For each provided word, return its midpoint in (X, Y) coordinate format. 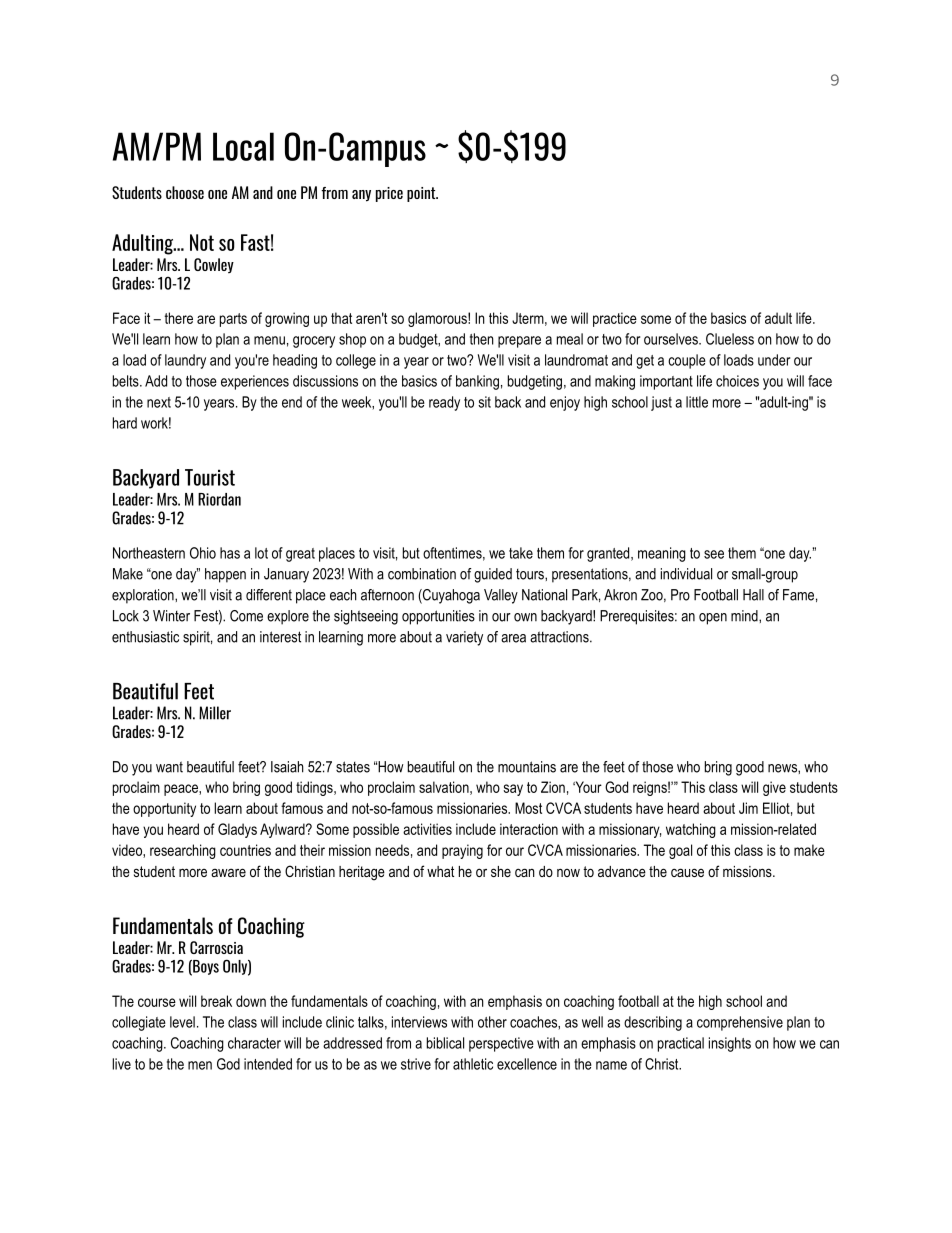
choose (185, 192)
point (422, 194)
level (182, 1022)
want (169, 767)
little (697, 402)
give (774, 788)
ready (444, 403)
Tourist (210, 477)
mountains (527, 767)
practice (615, 319)
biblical (445, 1043)
